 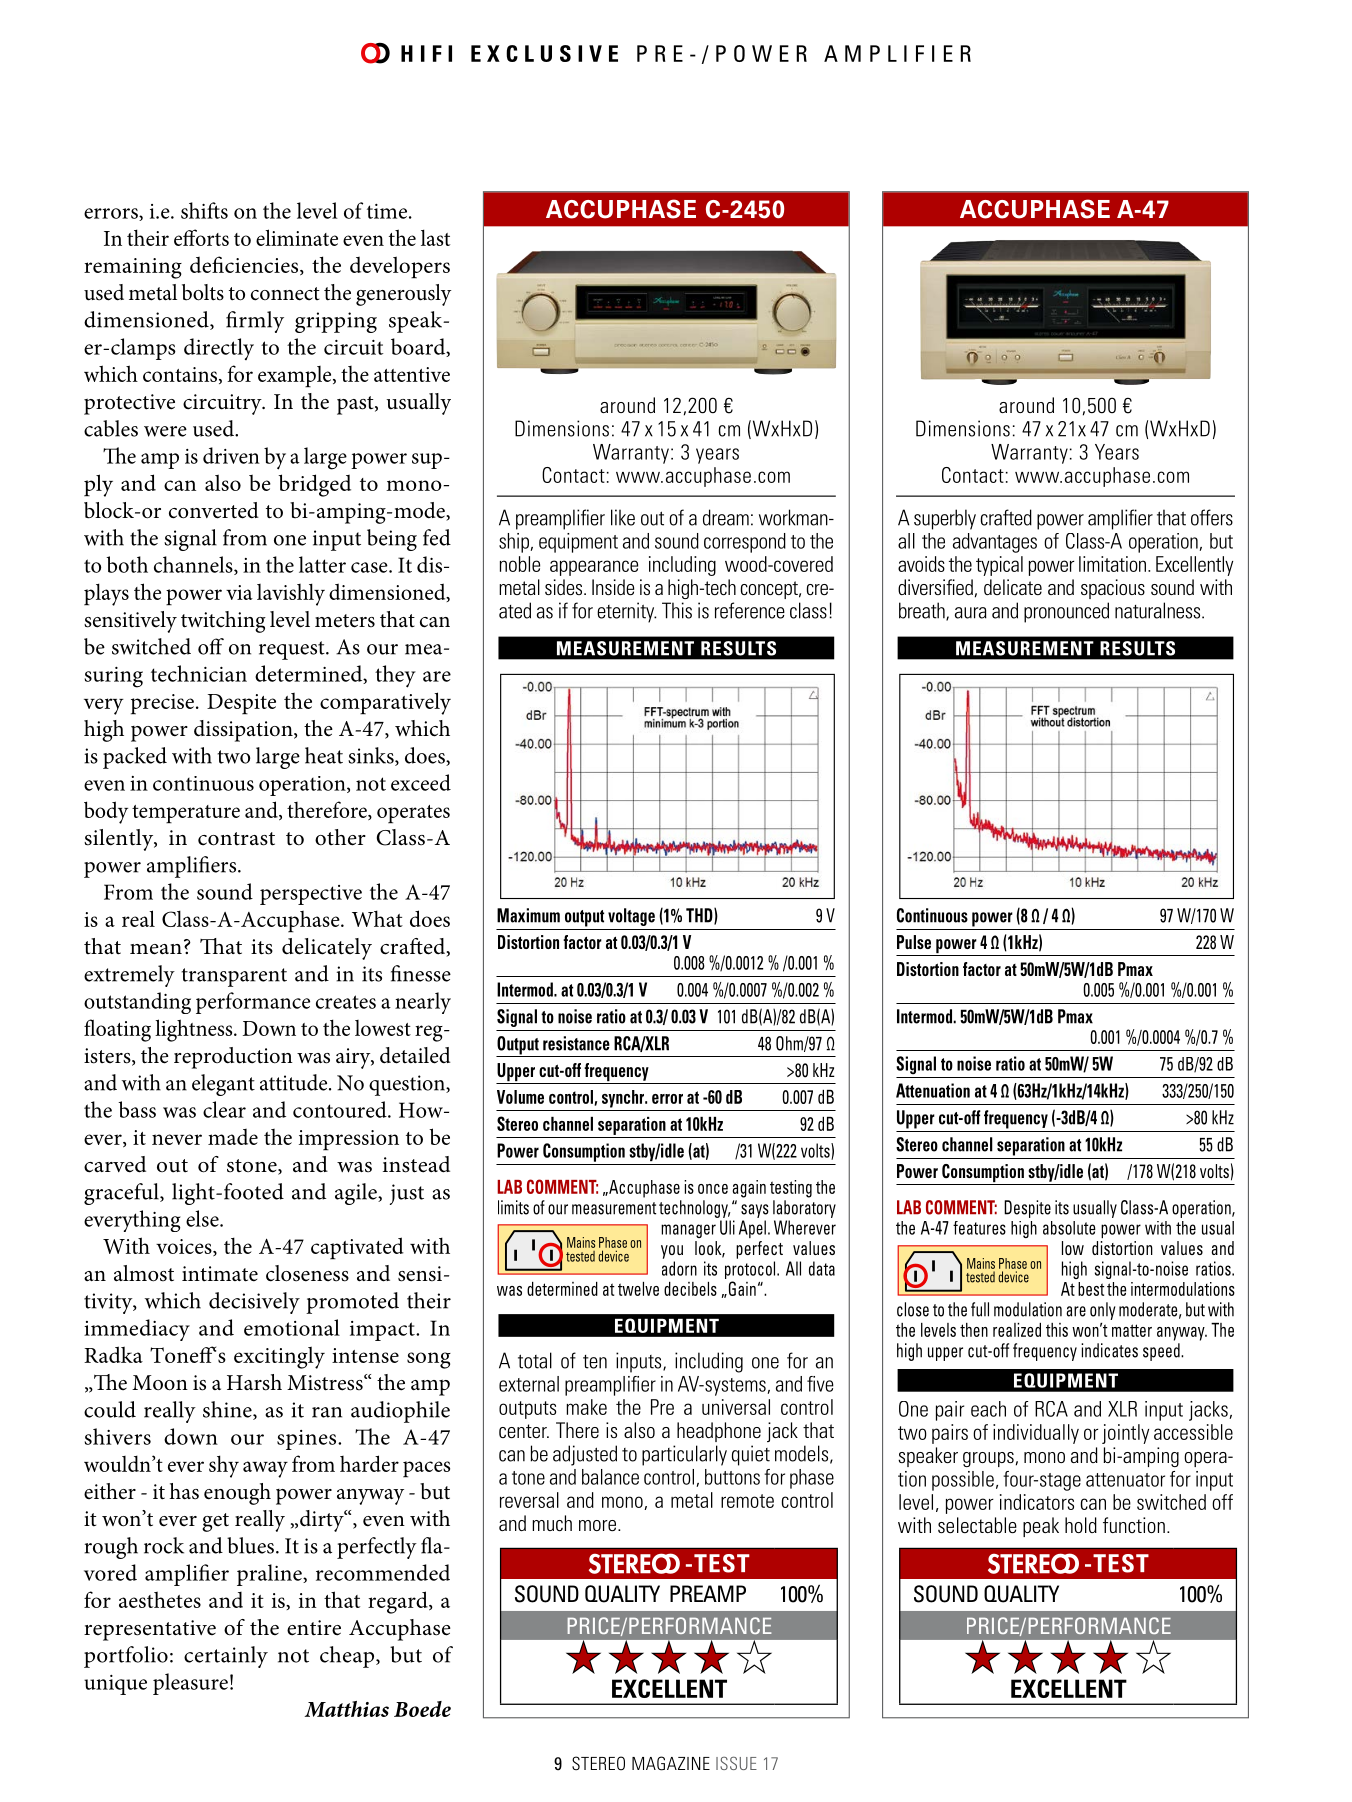 I want to click on manager, so click(x=688, y=1231).
